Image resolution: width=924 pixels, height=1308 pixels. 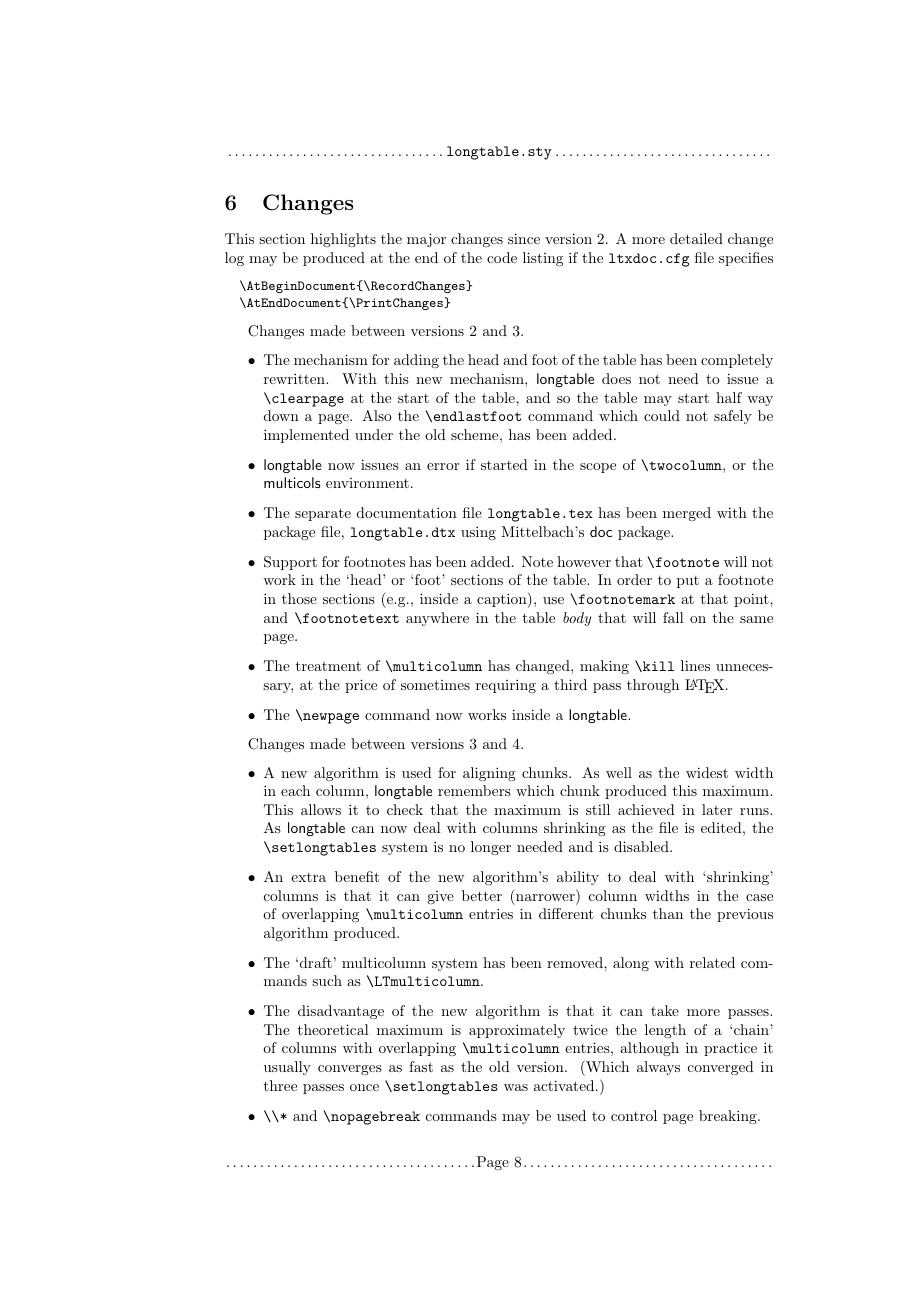 What do you see at coordinates (721, 1068) in the screenshot?
I see `converged` at bounding box center [721, 1068].
